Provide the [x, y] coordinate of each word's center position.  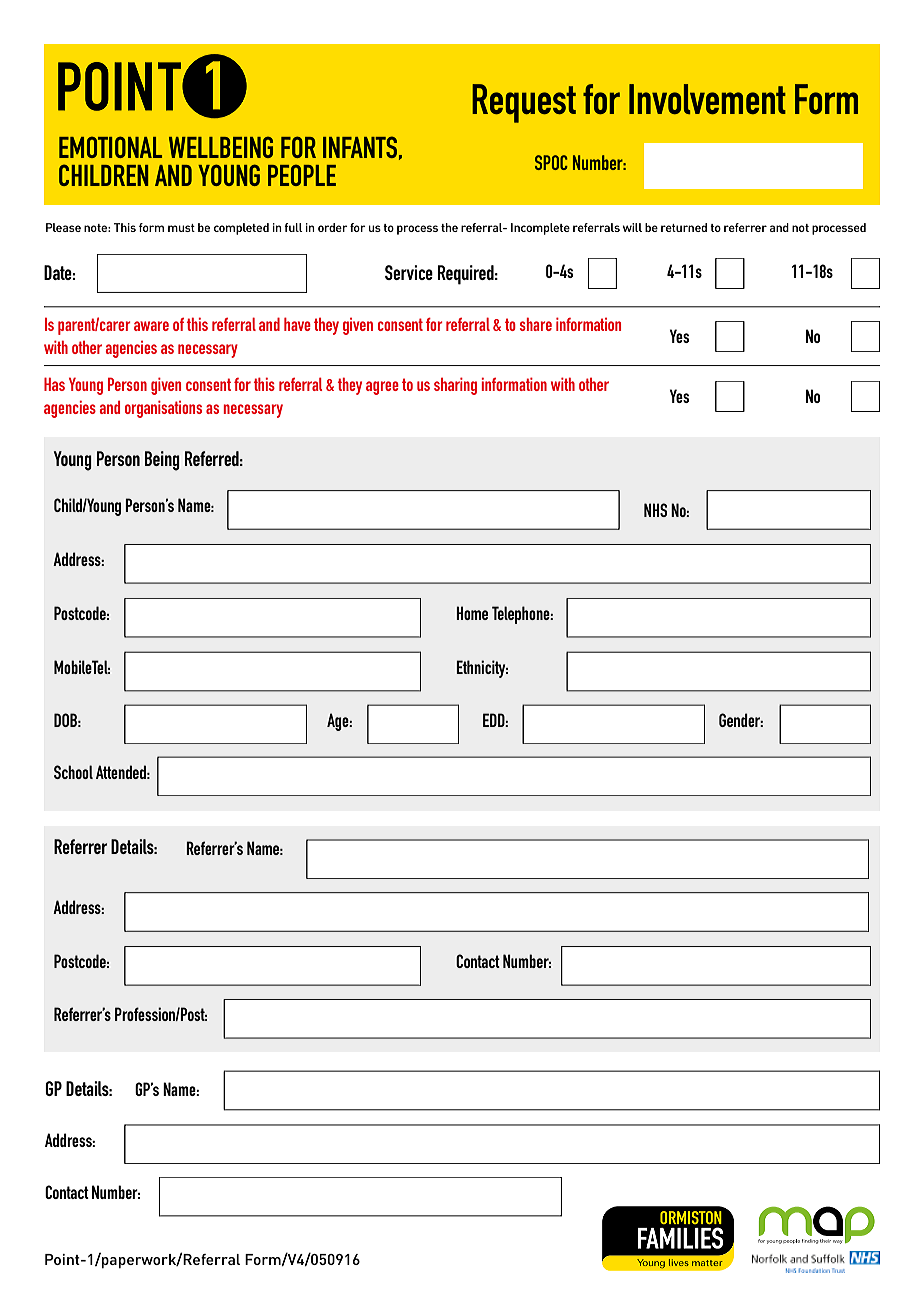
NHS [655, 510]
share [536, 324]
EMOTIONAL [110, 147]
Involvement [707, 99]
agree [382, 388]
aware [151, 326]
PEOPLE [302, 175]
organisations [163, 409]
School [73, 772]
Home [472, 613]
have [297, 324]
